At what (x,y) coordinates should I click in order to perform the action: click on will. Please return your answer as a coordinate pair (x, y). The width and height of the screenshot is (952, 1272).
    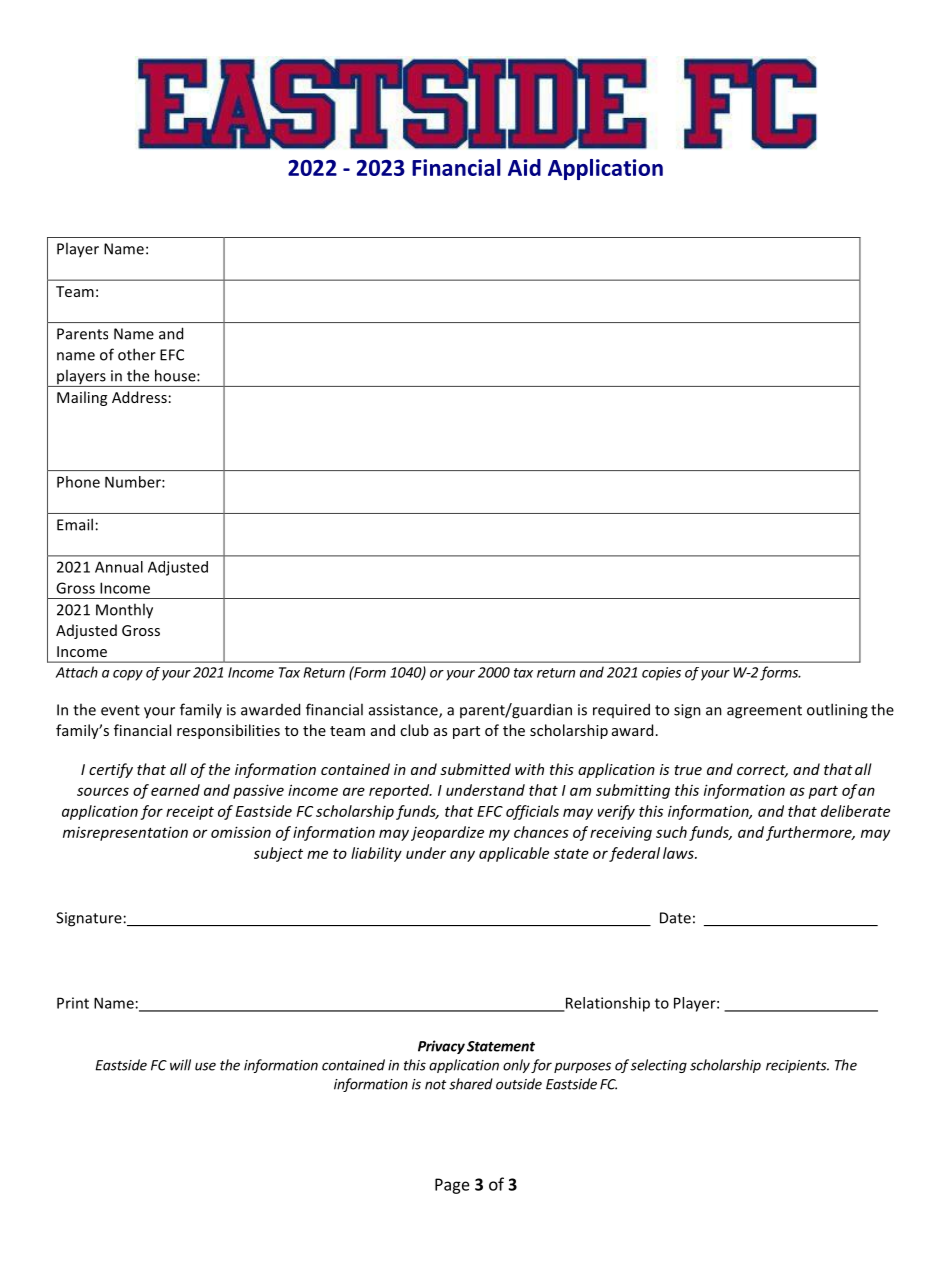
    Looking at the image, I should click on (180, 1065).
